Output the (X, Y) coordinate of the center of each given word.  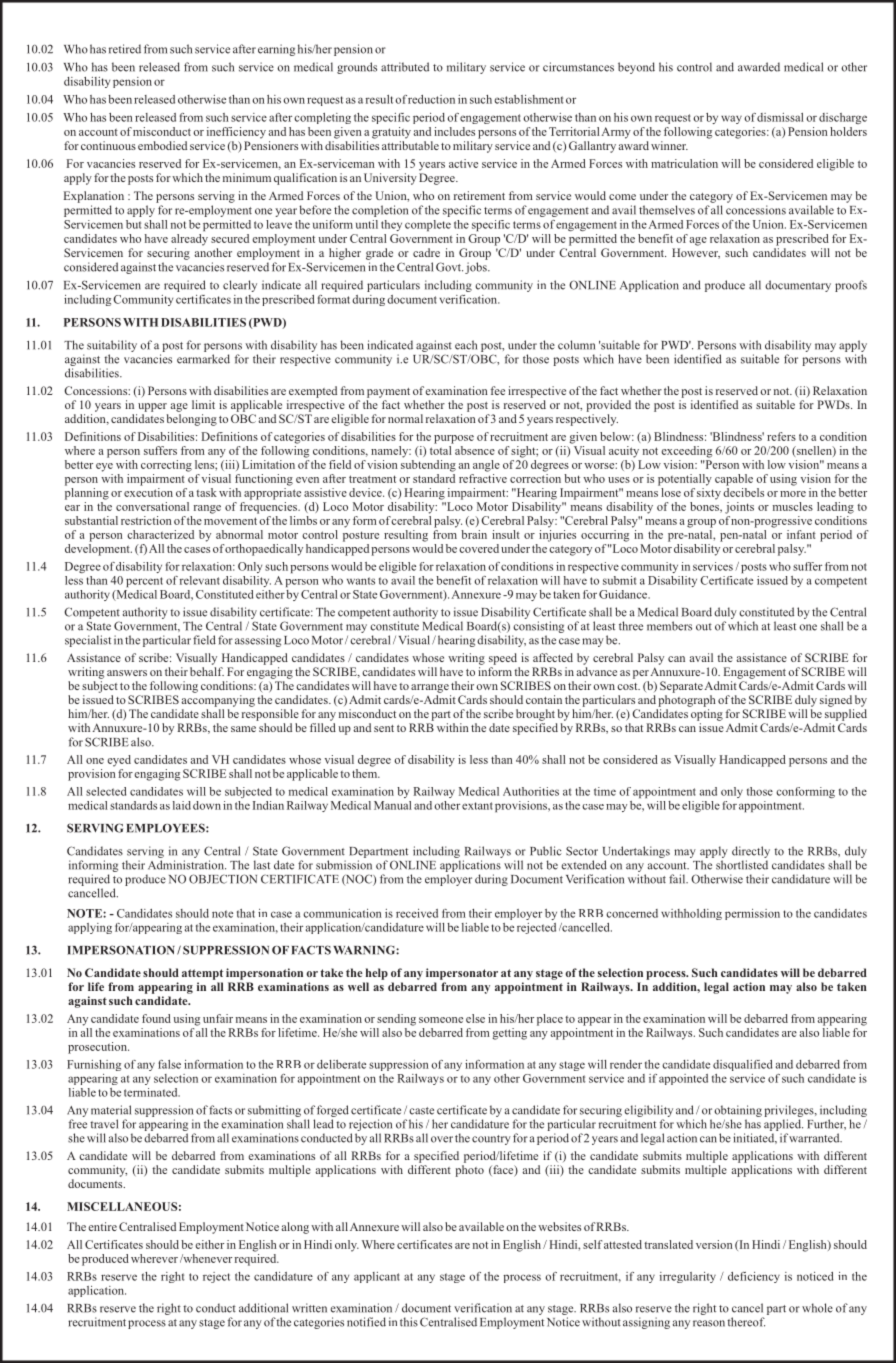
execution (148, 491)
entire (102, 1226)
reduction (431, 99)
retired (125, 49)
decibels (743, 491)
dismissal (780, 117)
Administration (187, 865)
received (417, 913)
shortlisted (742, 865)
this (409, 1322)
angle (486, 466)
